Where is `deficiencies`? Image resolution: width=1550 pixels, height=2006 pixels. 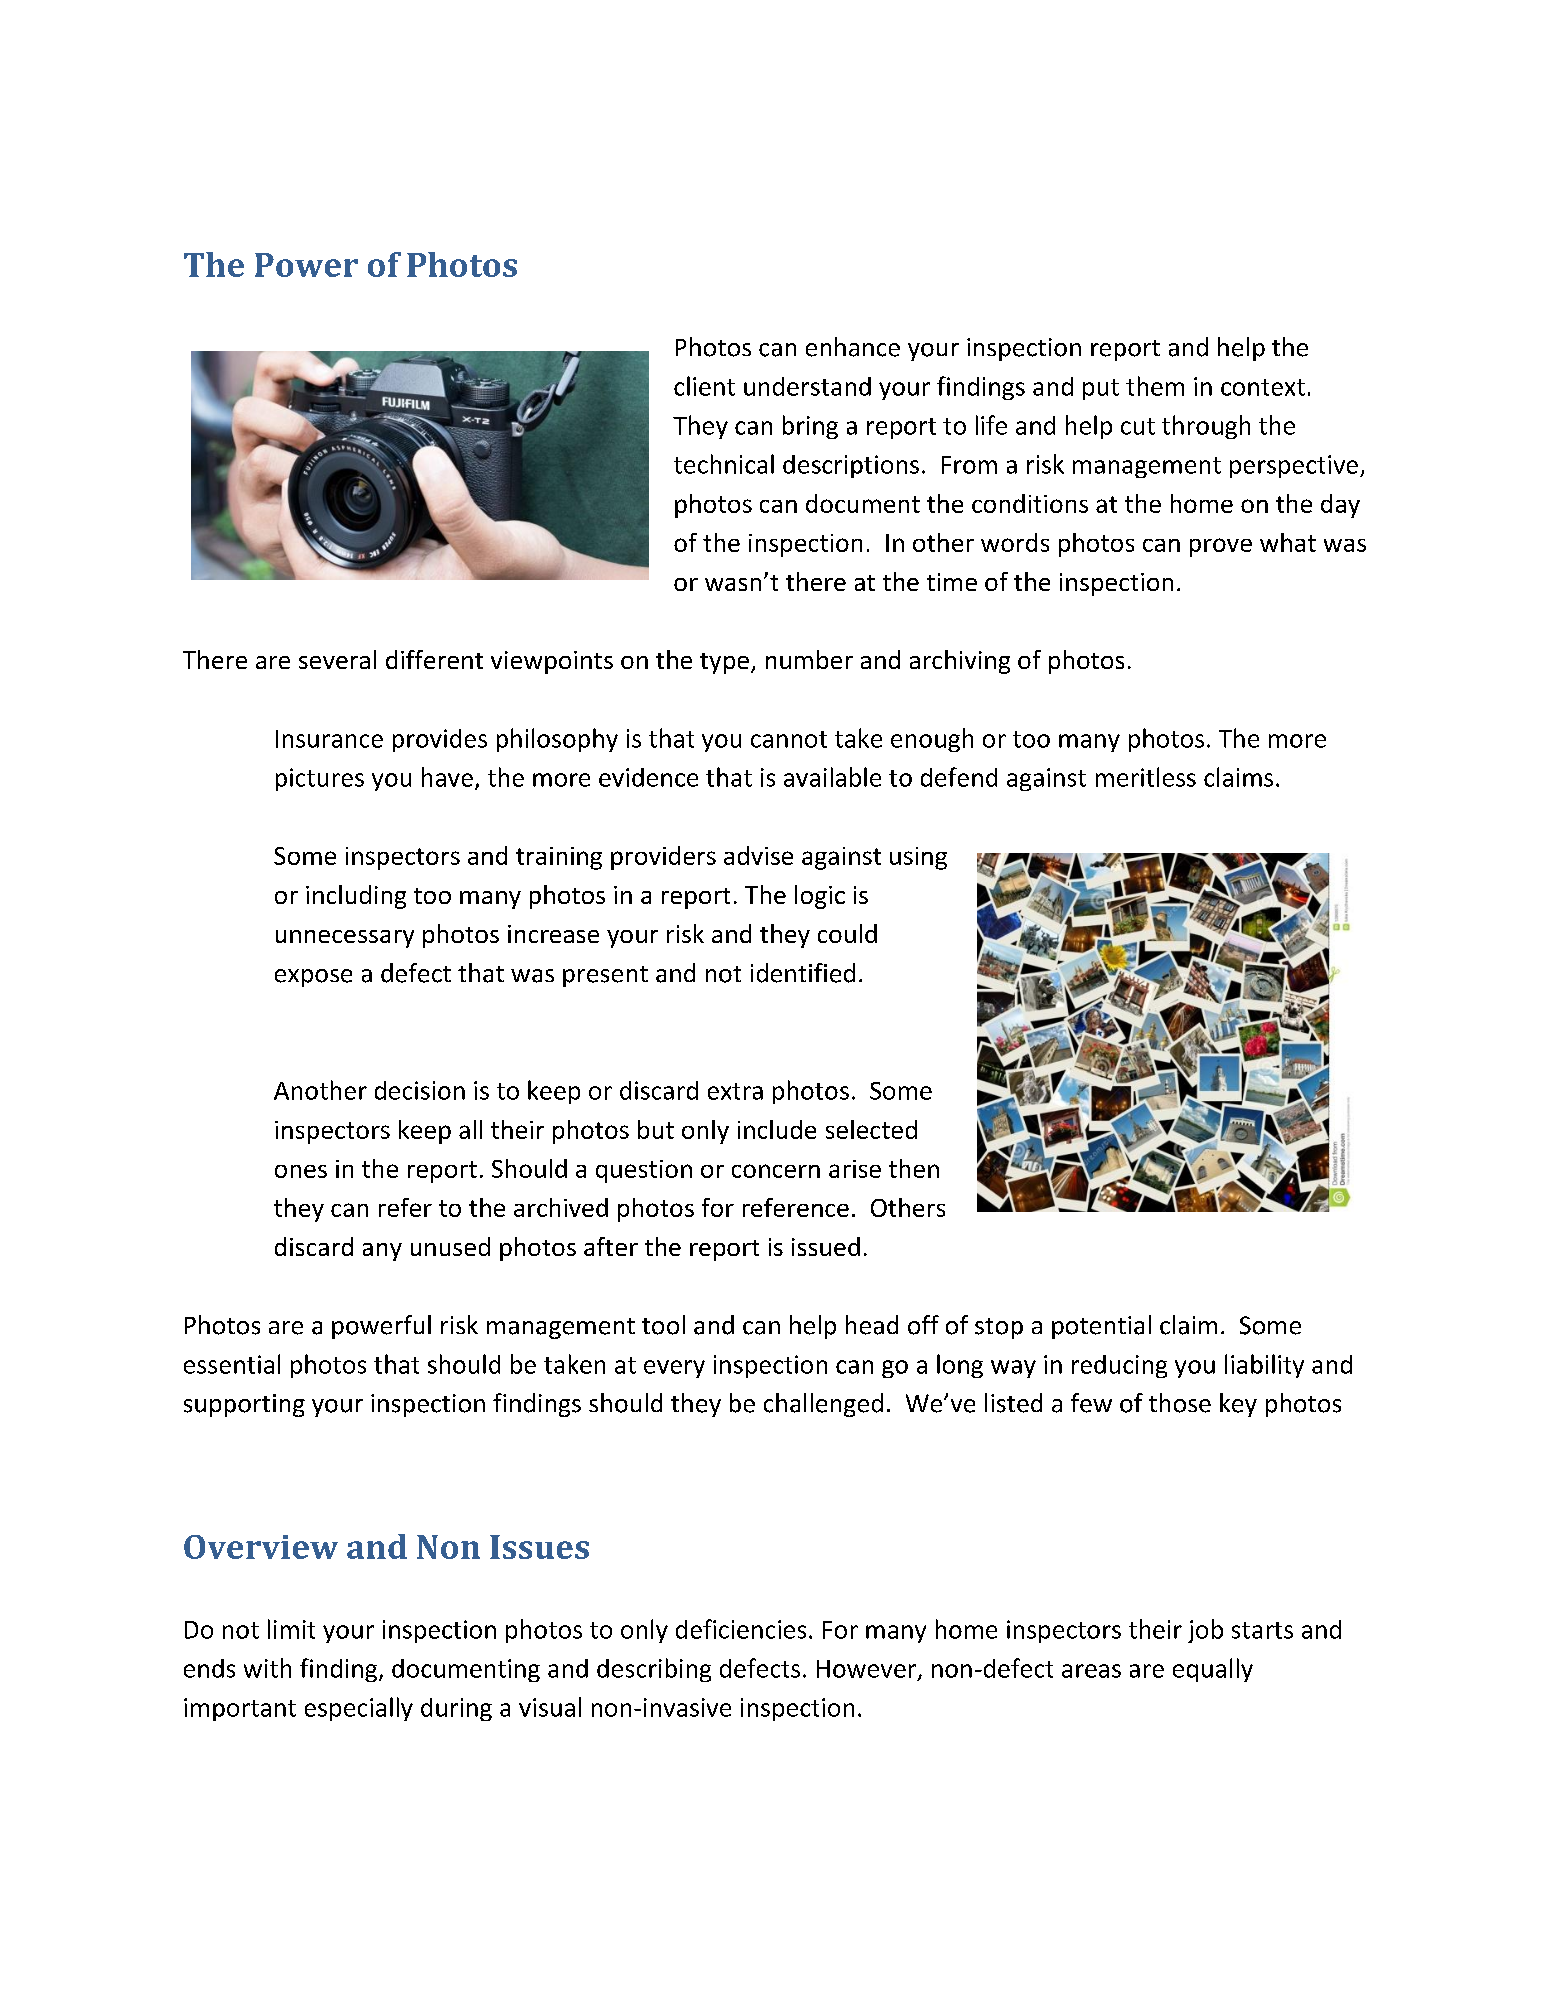
deficiencies is located at coordinates (741, 1629).
